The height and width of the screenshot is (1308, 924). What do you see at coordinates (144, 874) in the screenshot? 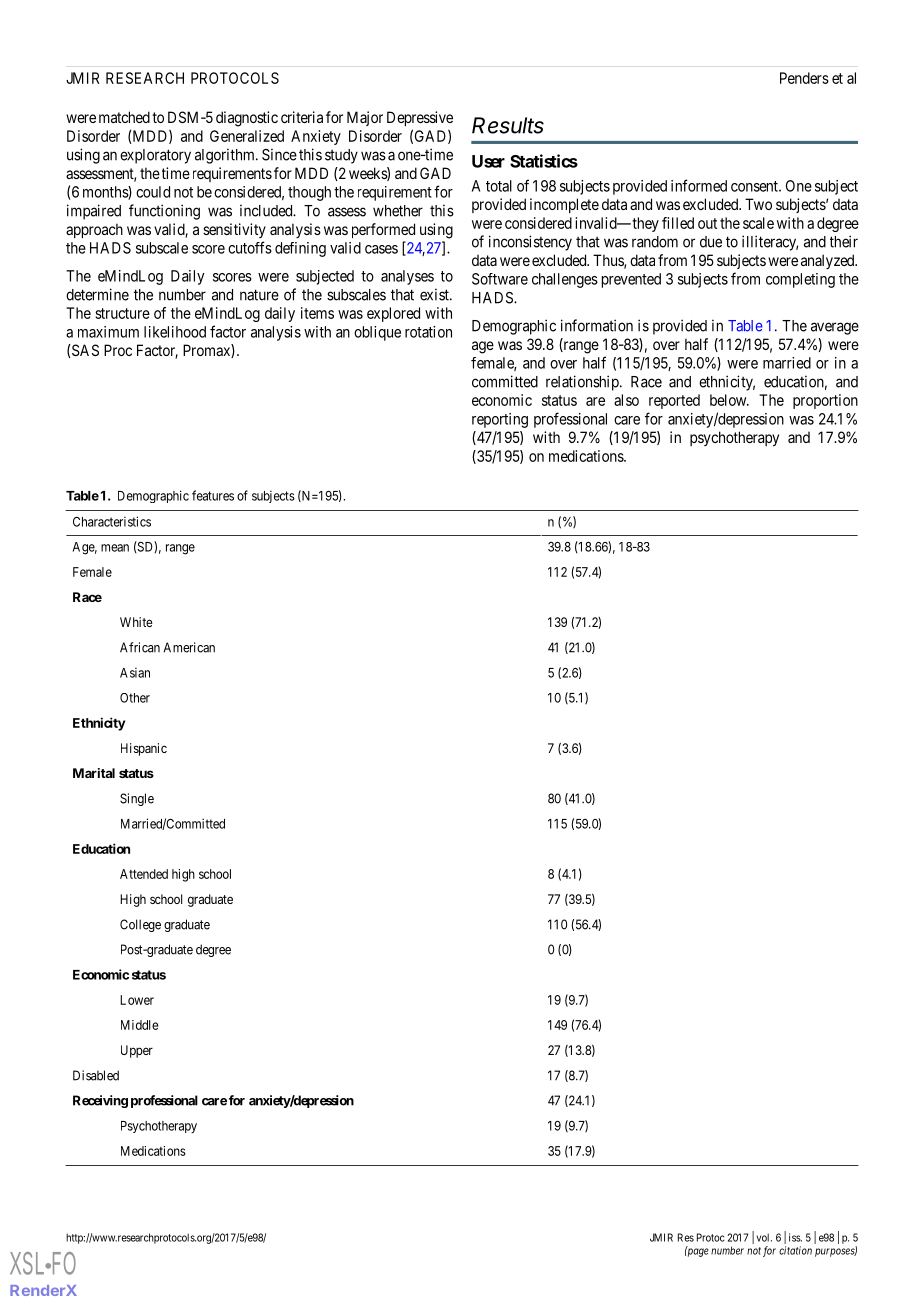
I see `Attended` at bounding box center [144, 874].
